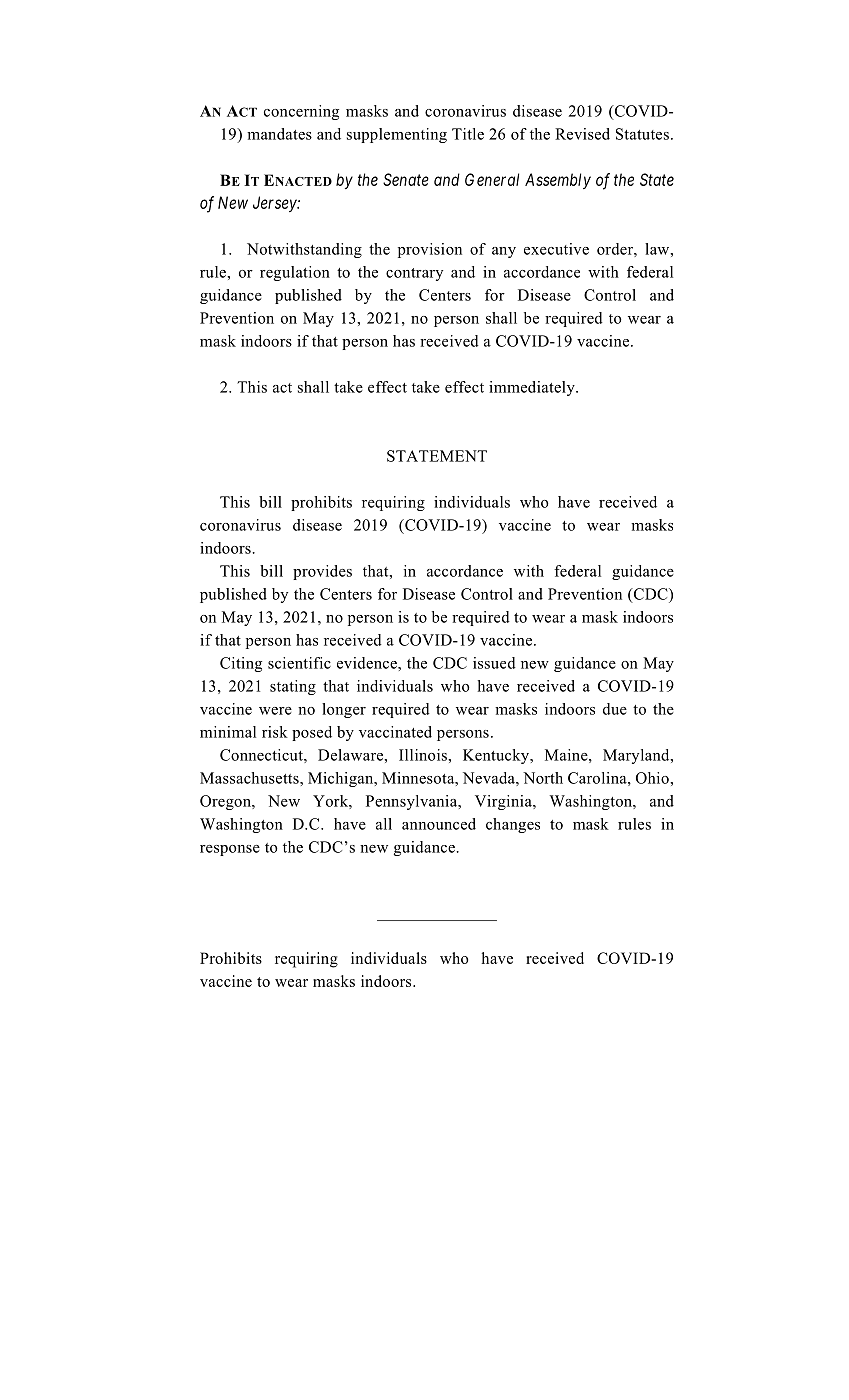 This screenshot has width=849, height=1400. Describe the element at coordinates (439, 824) in the screenshot. I see `announced` at that location.
